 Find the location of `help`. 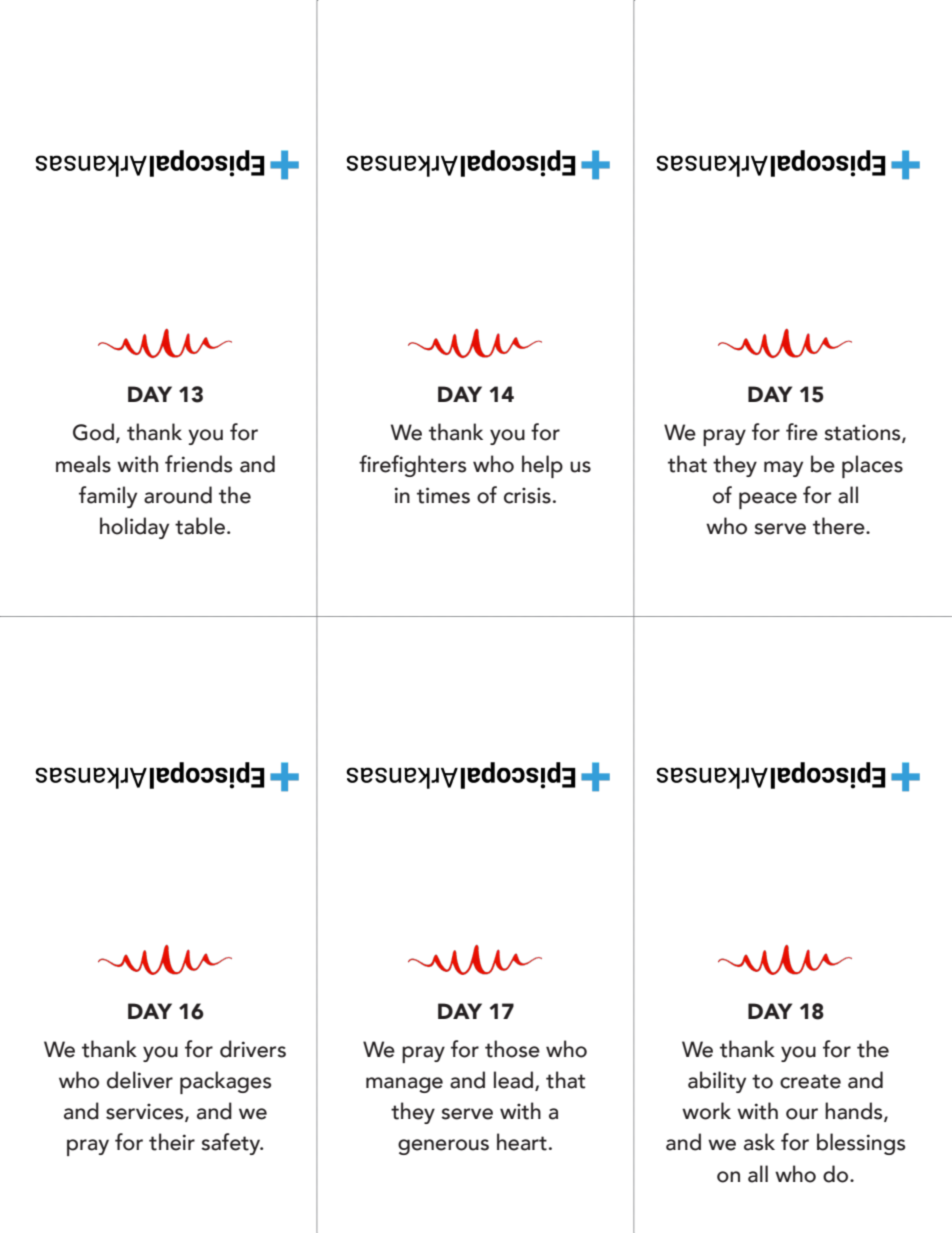

help is located at coordinates (542, 466).
